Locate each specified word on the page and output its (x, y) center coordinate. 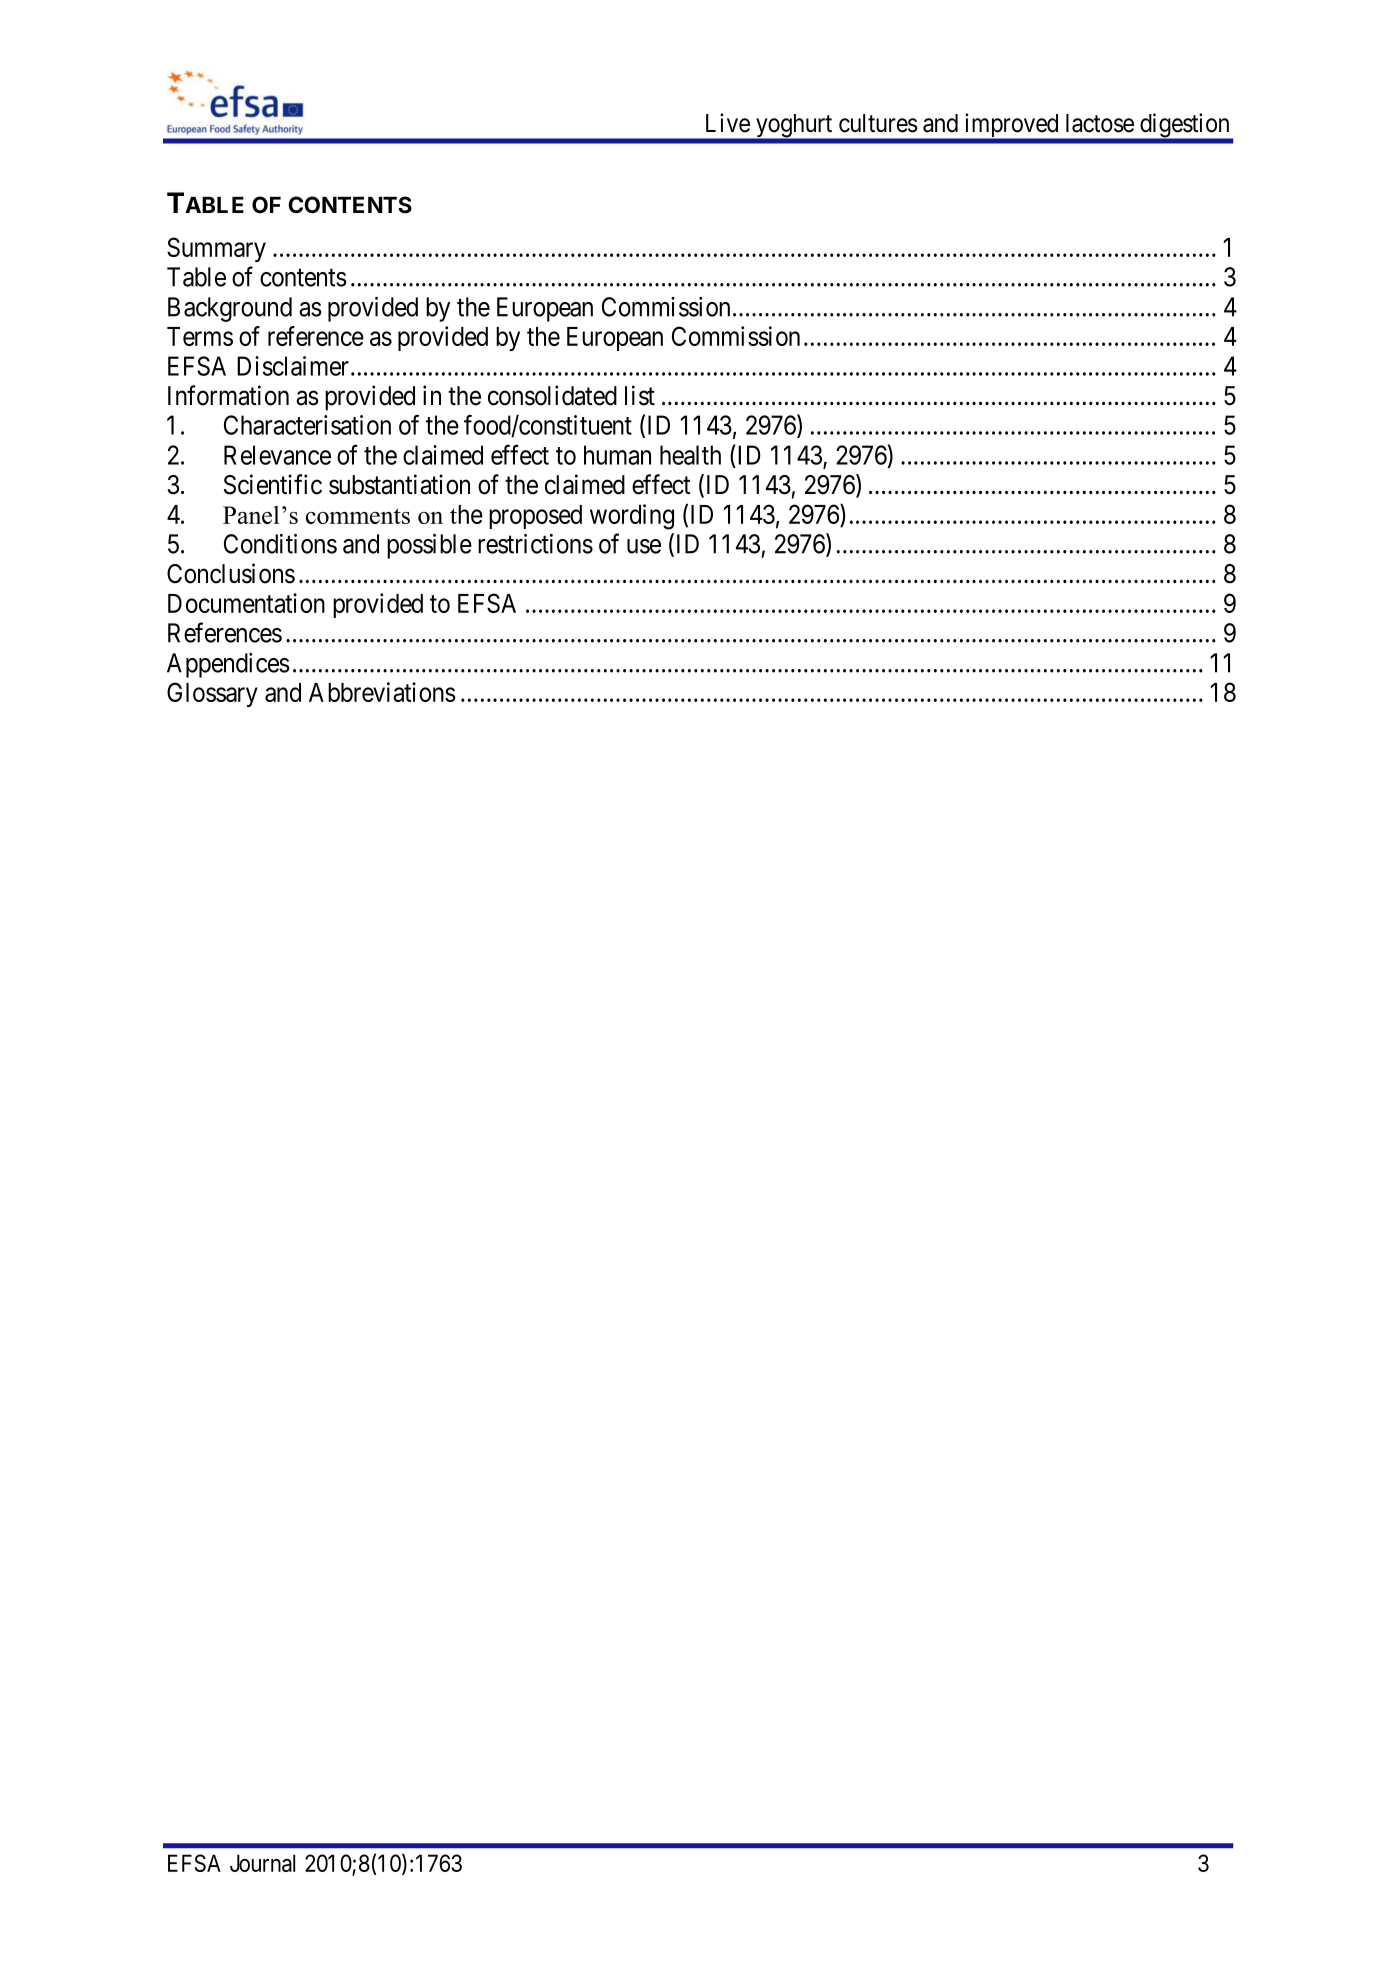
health (690, 455)
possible (429, 546)
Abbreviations (382, 692)
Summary (216, 249)
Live (728, 123)
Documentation (246, 603)
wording (632, 517)
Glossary (212, 694)
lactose (1100, 123)
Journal (262, 1863)
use (644, 546)
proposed (535, 517)
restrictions (535, 544)
